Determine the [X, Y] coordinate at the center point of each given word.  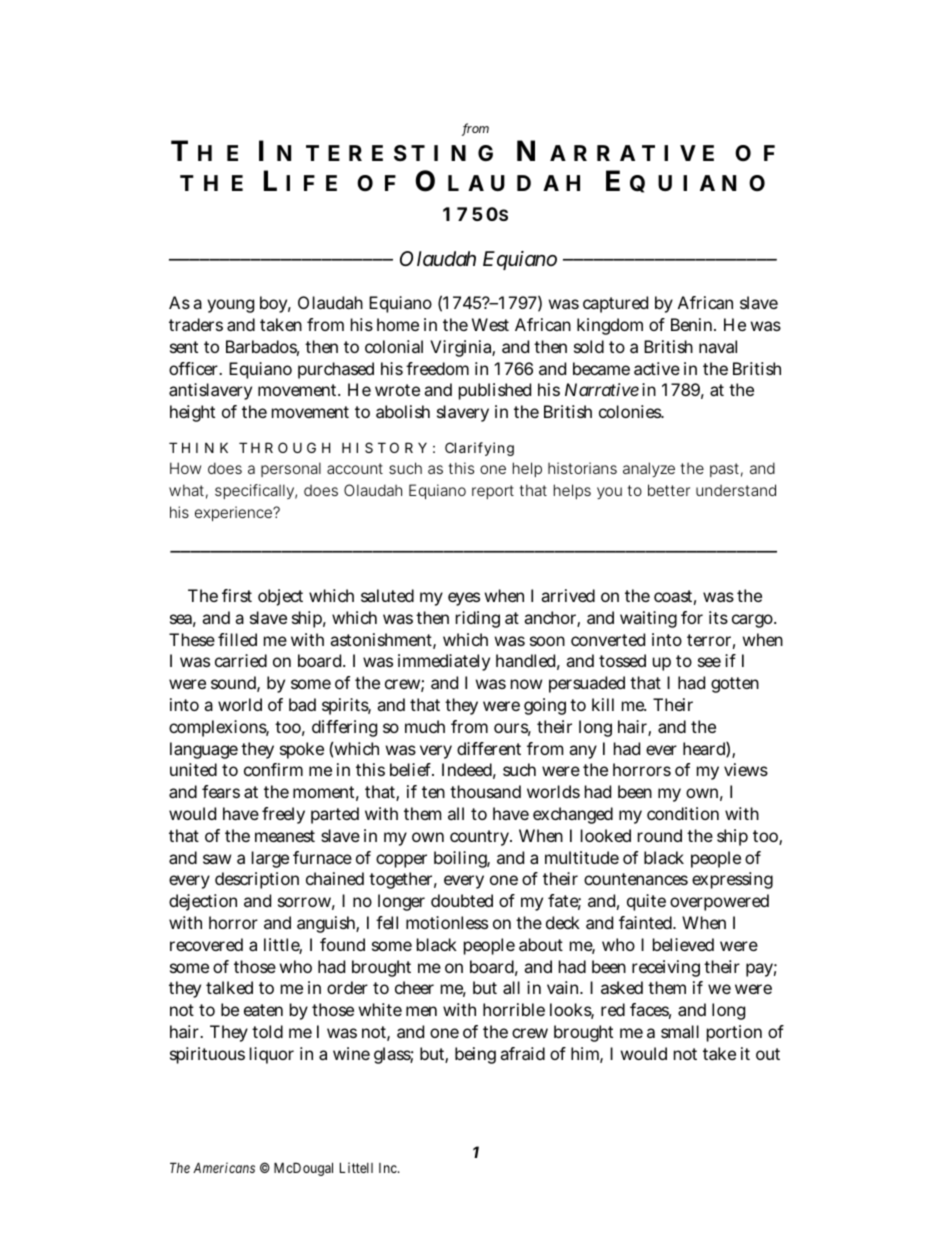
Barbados [262, 348]
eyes [464, 599]
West [490, 324]
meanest [285, 836]
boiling [462, 859]
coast [675, 597]
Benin [693, 324]
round [663, 835]
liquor [272, 1055]
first [237, 595]
